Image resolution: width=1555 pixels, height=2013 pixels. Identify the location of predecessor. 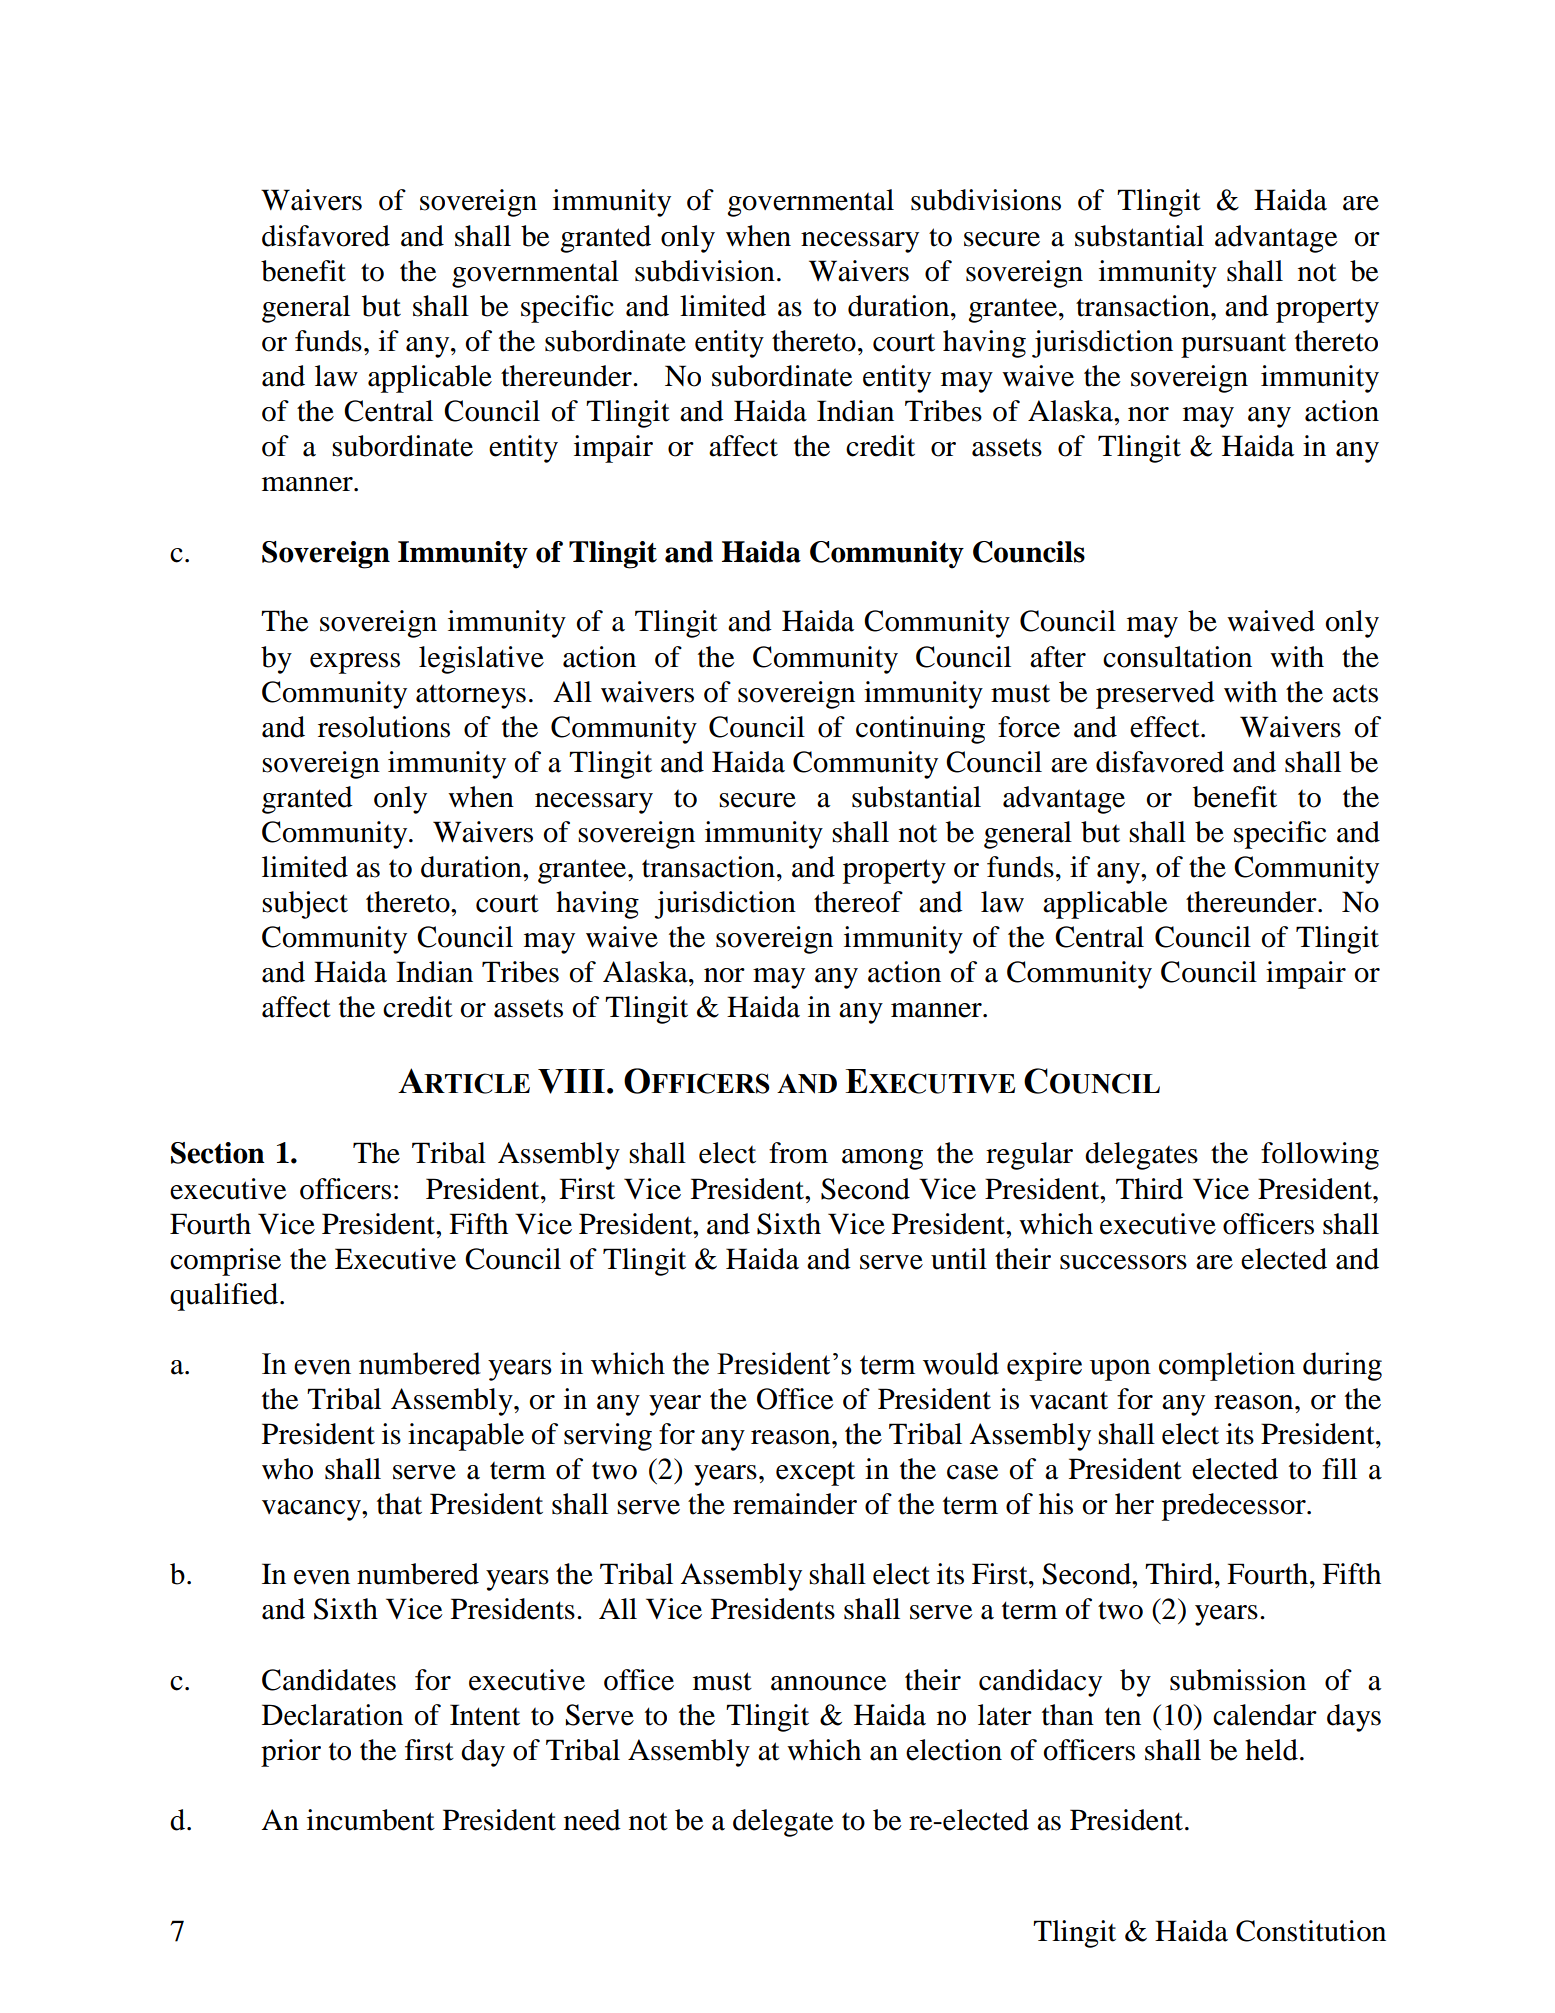
(1235, 1507).
